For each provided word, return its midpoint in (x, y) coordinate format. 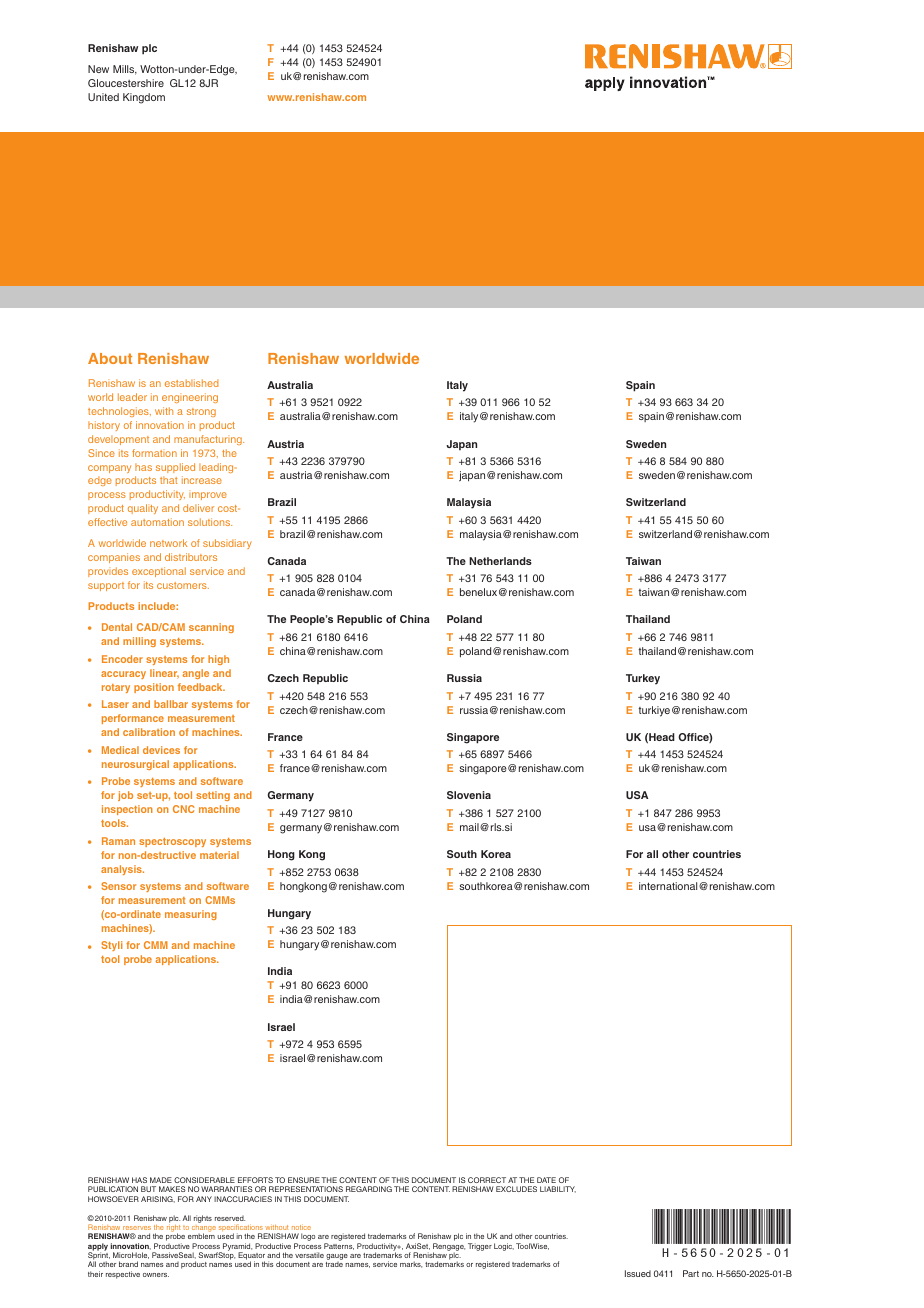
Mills (125, 70)
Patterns (339, 1246)
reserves (137, 1228)
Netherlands (500, 561)
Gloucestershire (126, 83)
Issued (638, 1273)
